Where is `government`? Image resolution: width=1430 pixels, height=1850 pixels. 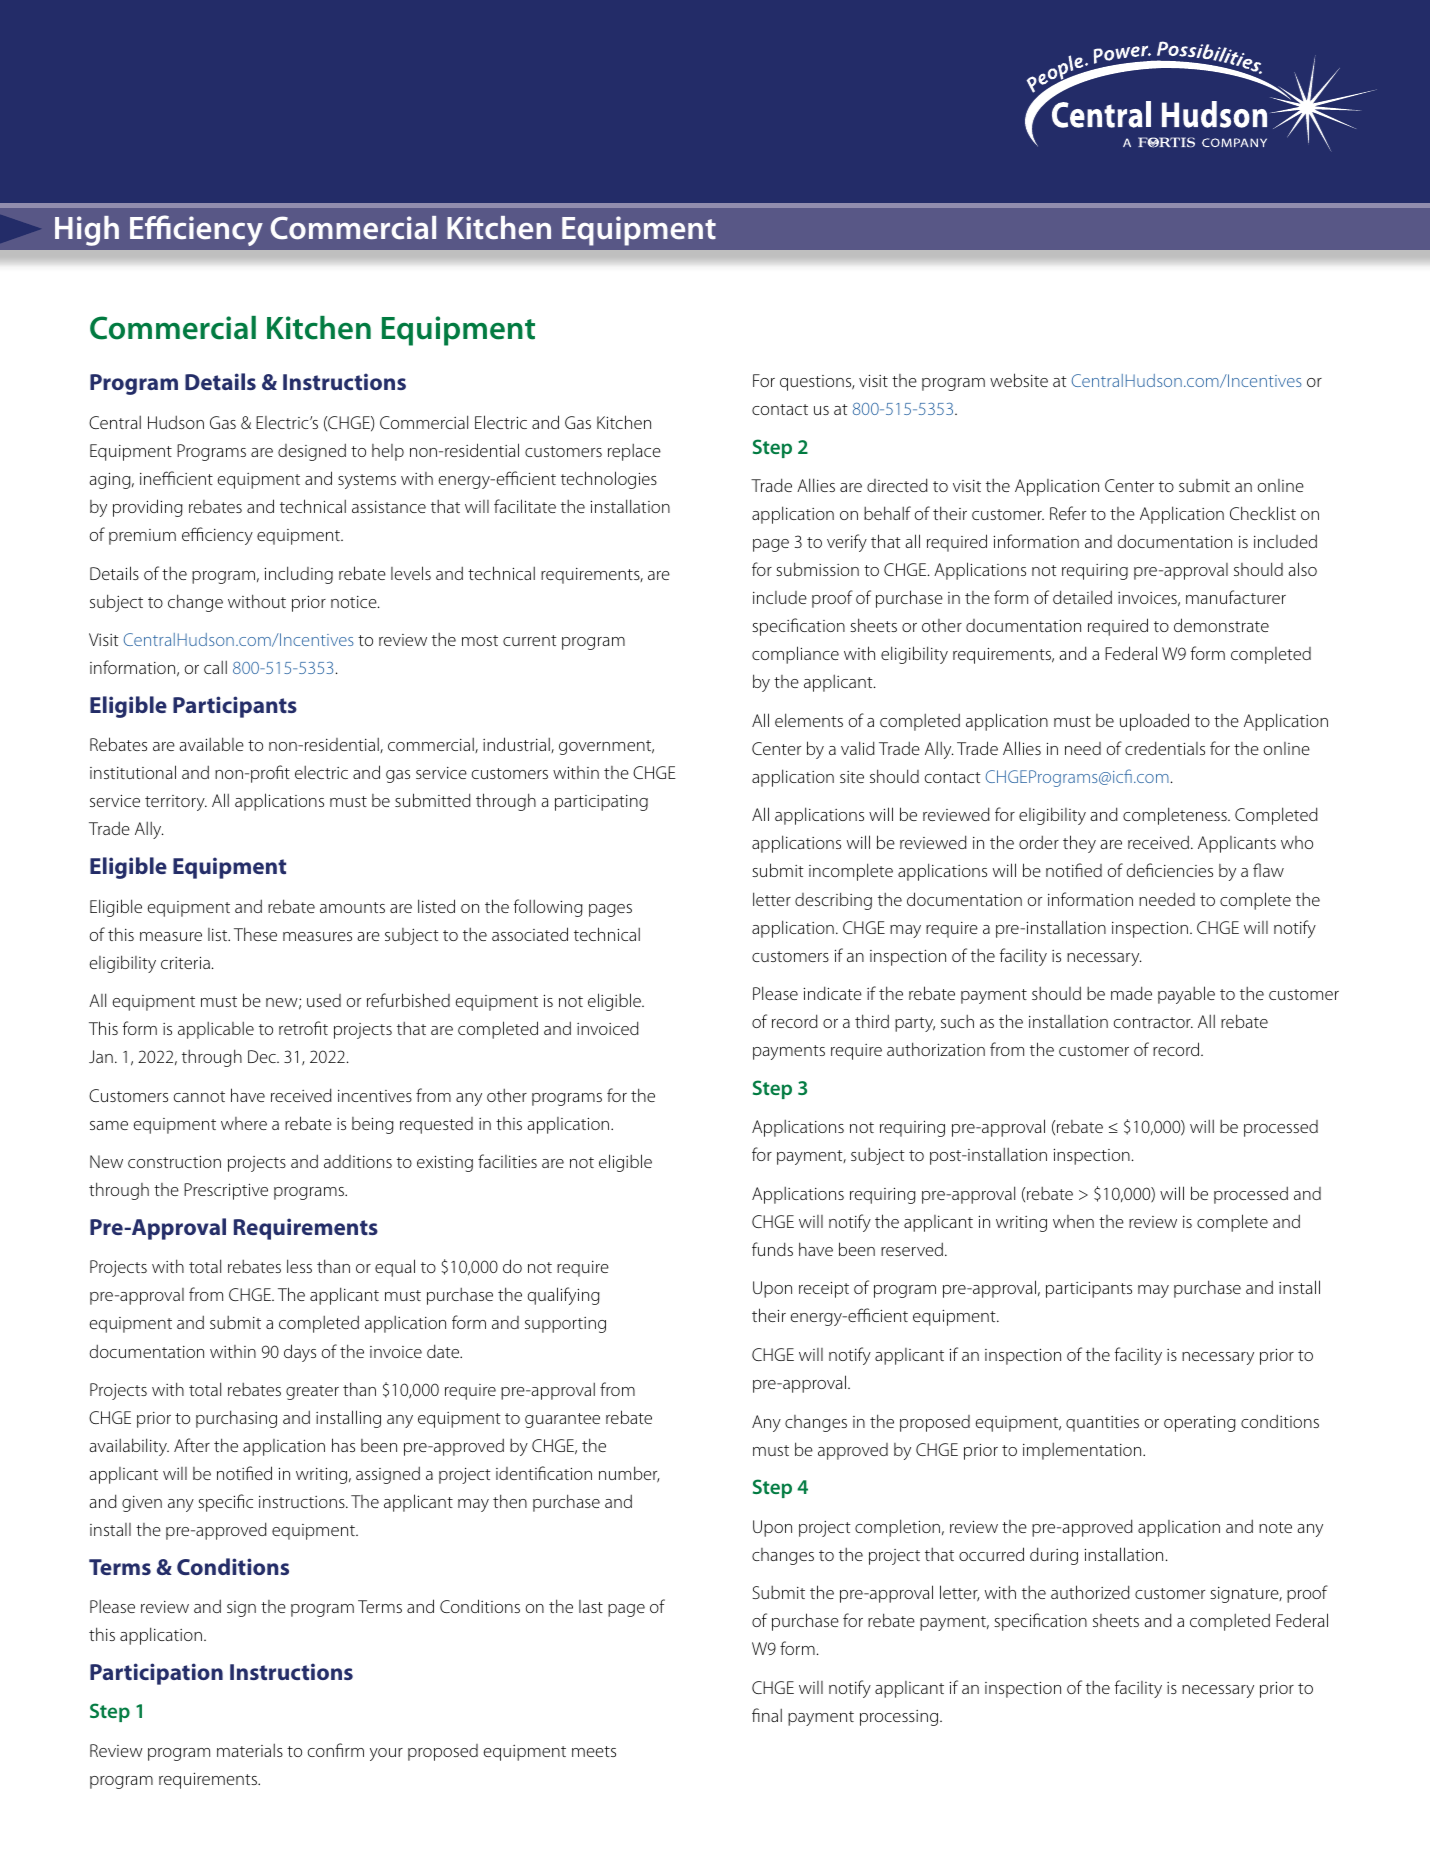 government is located at coordinates (606, 747).
